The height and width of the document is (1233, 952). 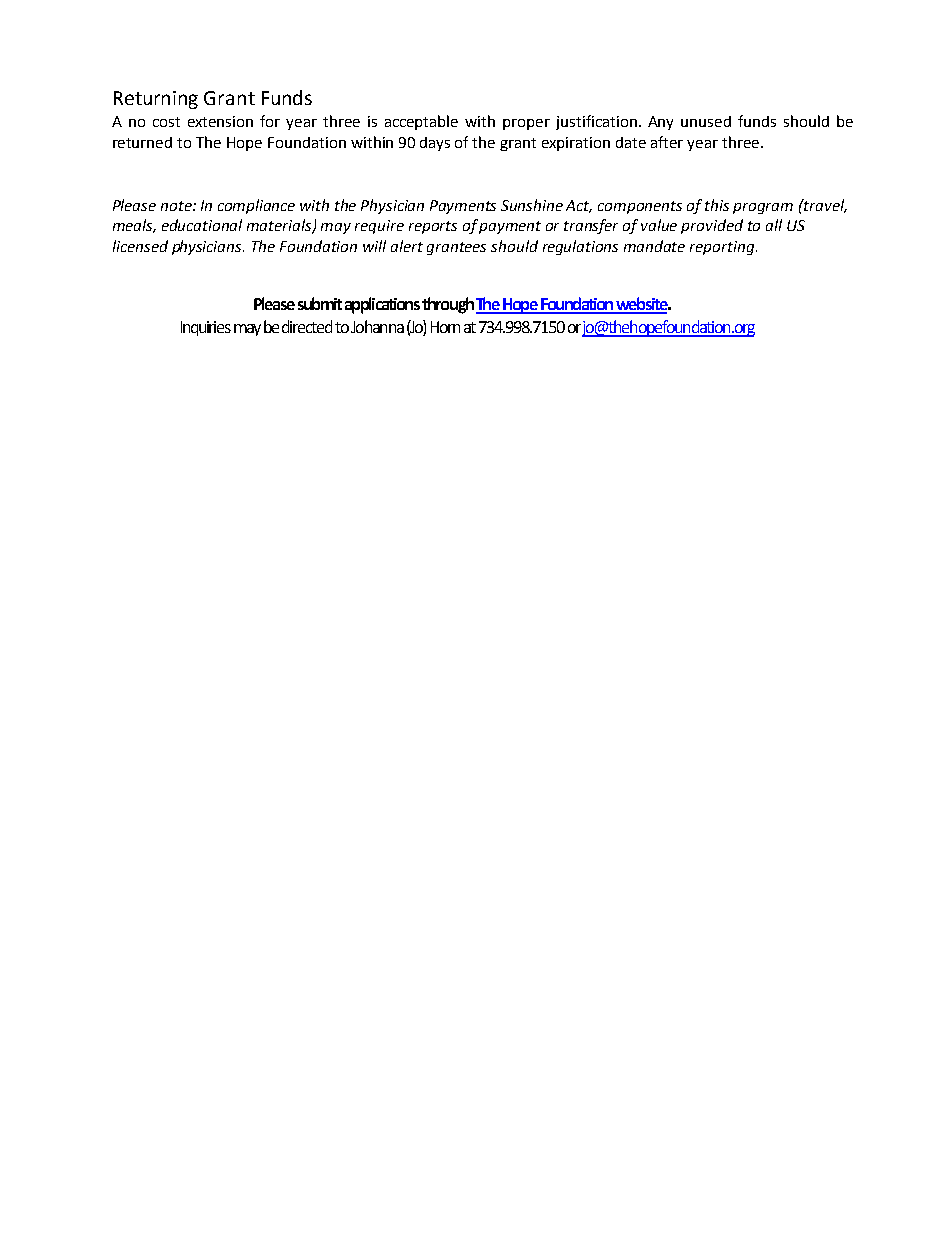 I want to click on unused, so click(x=706, y=121).
